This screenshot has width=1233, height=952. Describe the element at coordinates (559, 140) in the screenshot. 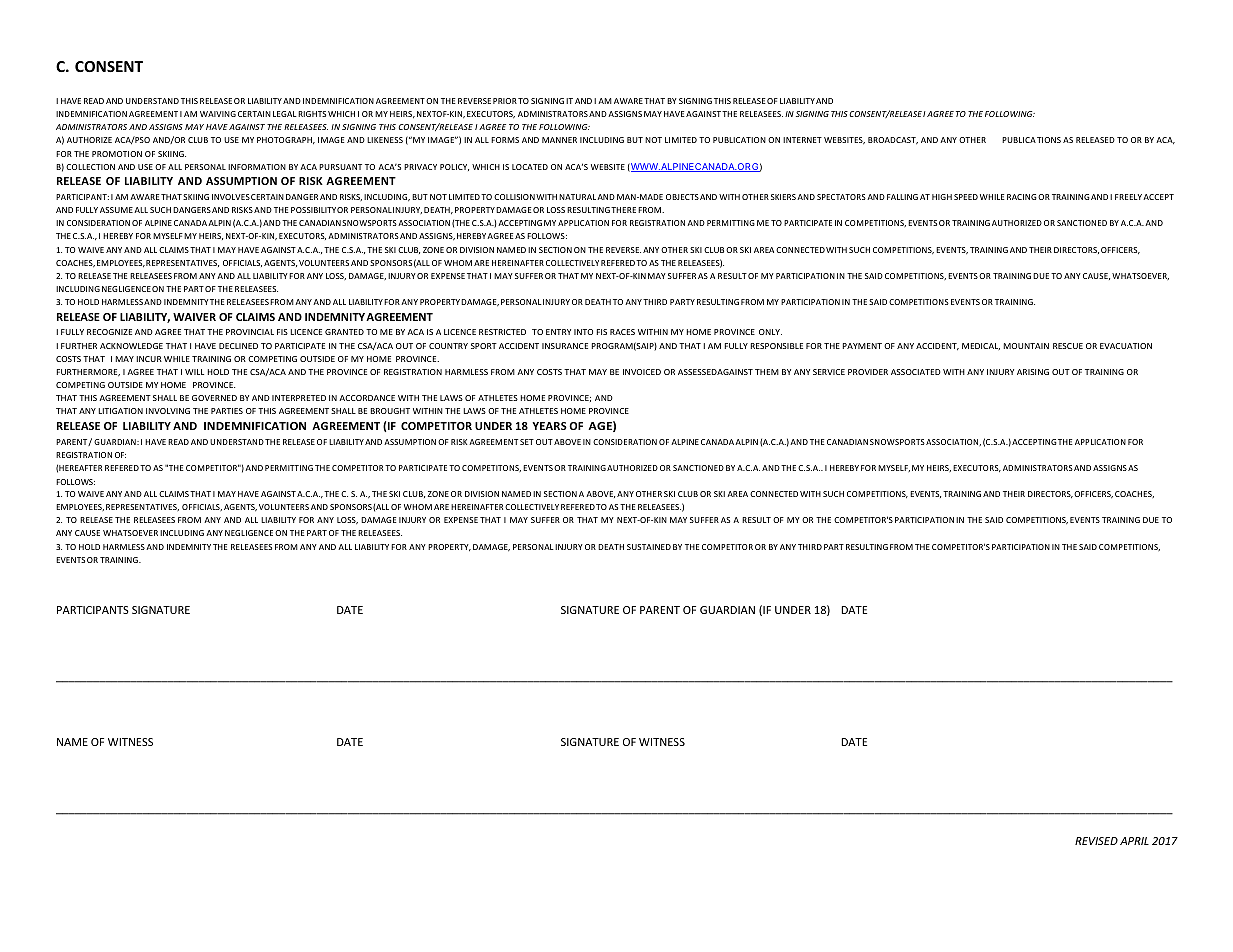

I see `MANNER` at that location.
